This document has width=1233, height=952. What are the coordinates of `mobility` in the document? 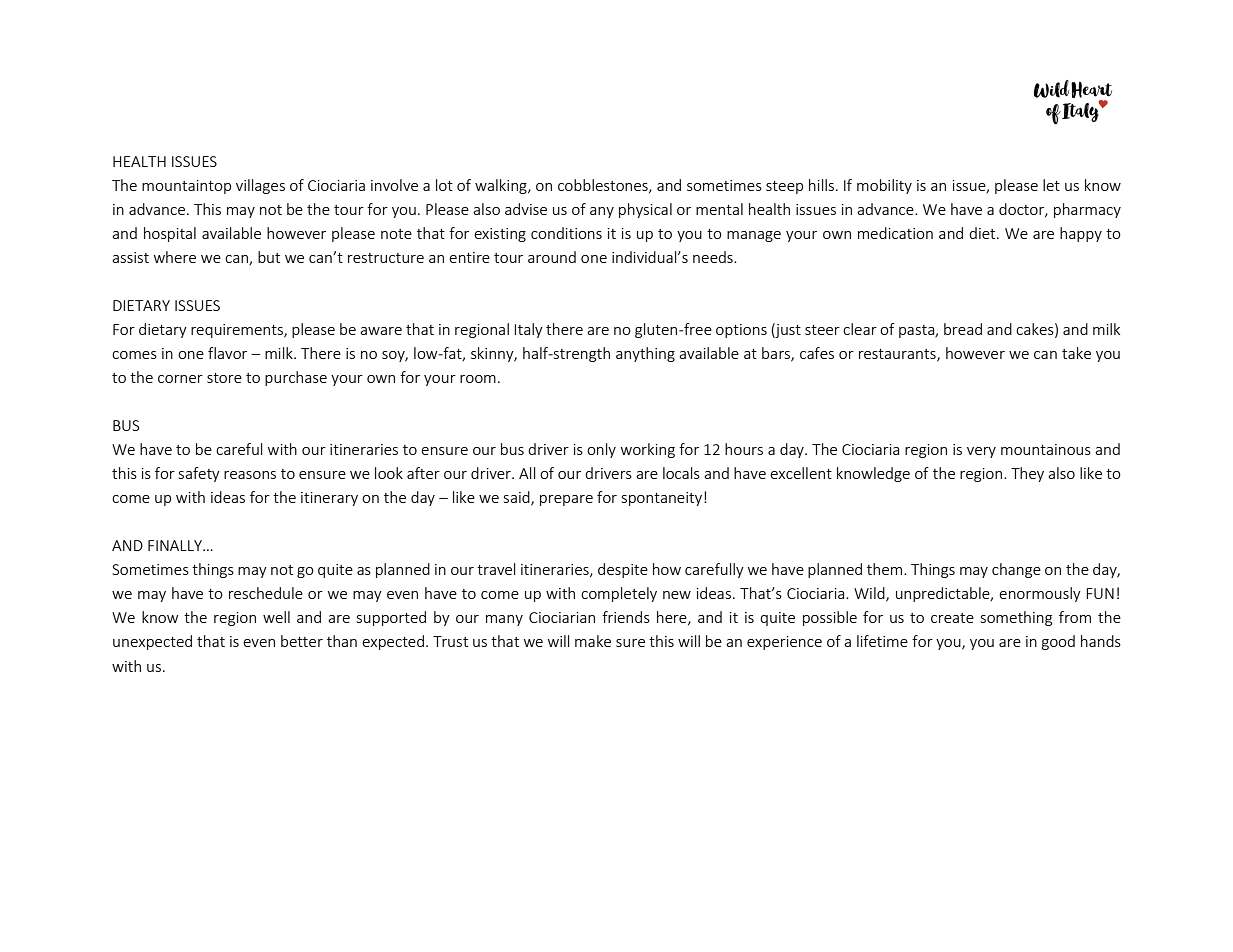 It's located at (884, 186).
